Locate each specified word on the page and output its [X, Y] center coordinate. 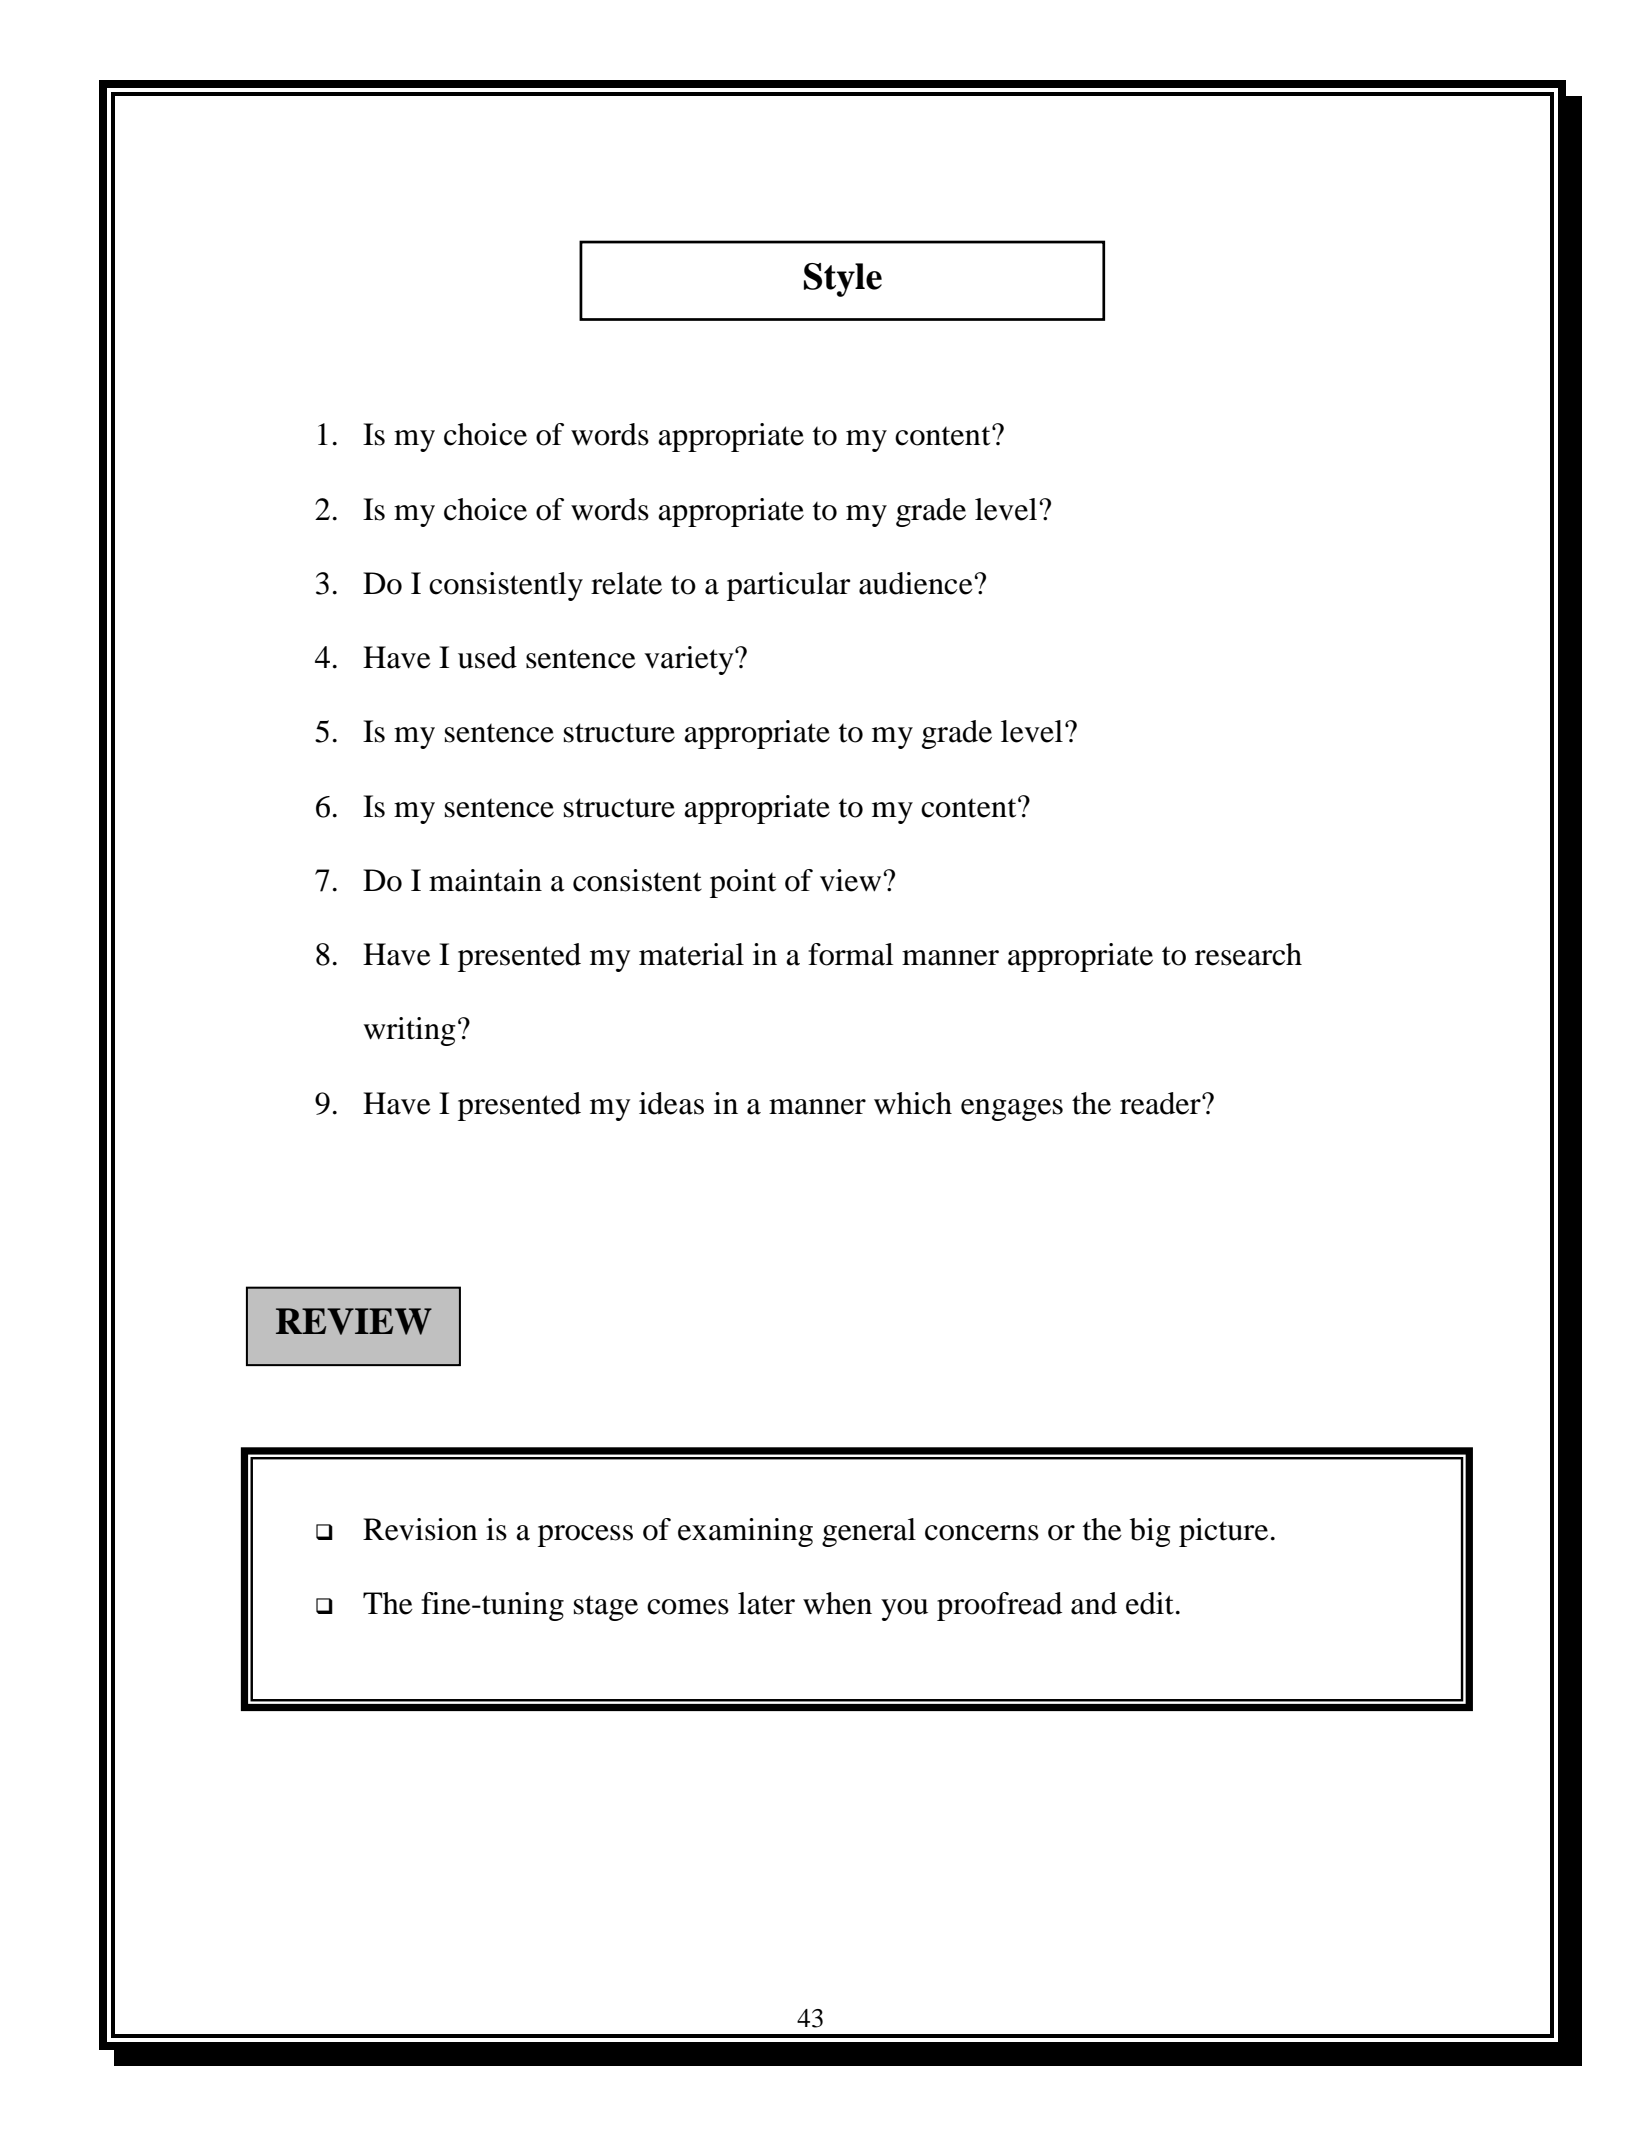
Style [843, 280]
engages [1012, 1110]
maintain [485, 880]
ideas [671, 1103]
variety [690, 660]
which [913, 1103]
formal [850, 954]
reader [1161, 1103]
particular [789, 586]
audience [917, 583]
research [1248, 954]
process [585, 1536]
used [487, 657]
